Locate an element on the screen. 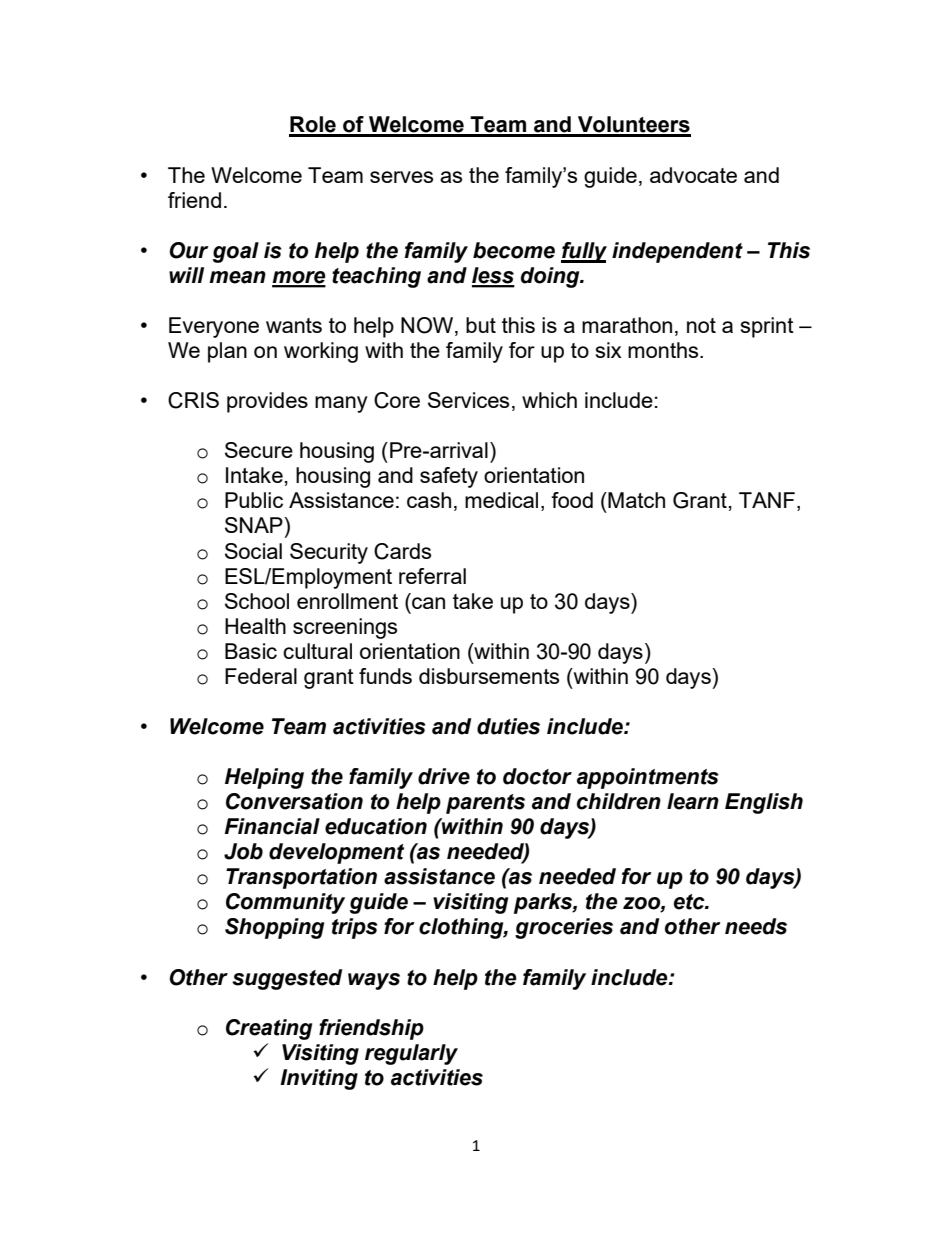  become is located at coordinates (514, 250).
